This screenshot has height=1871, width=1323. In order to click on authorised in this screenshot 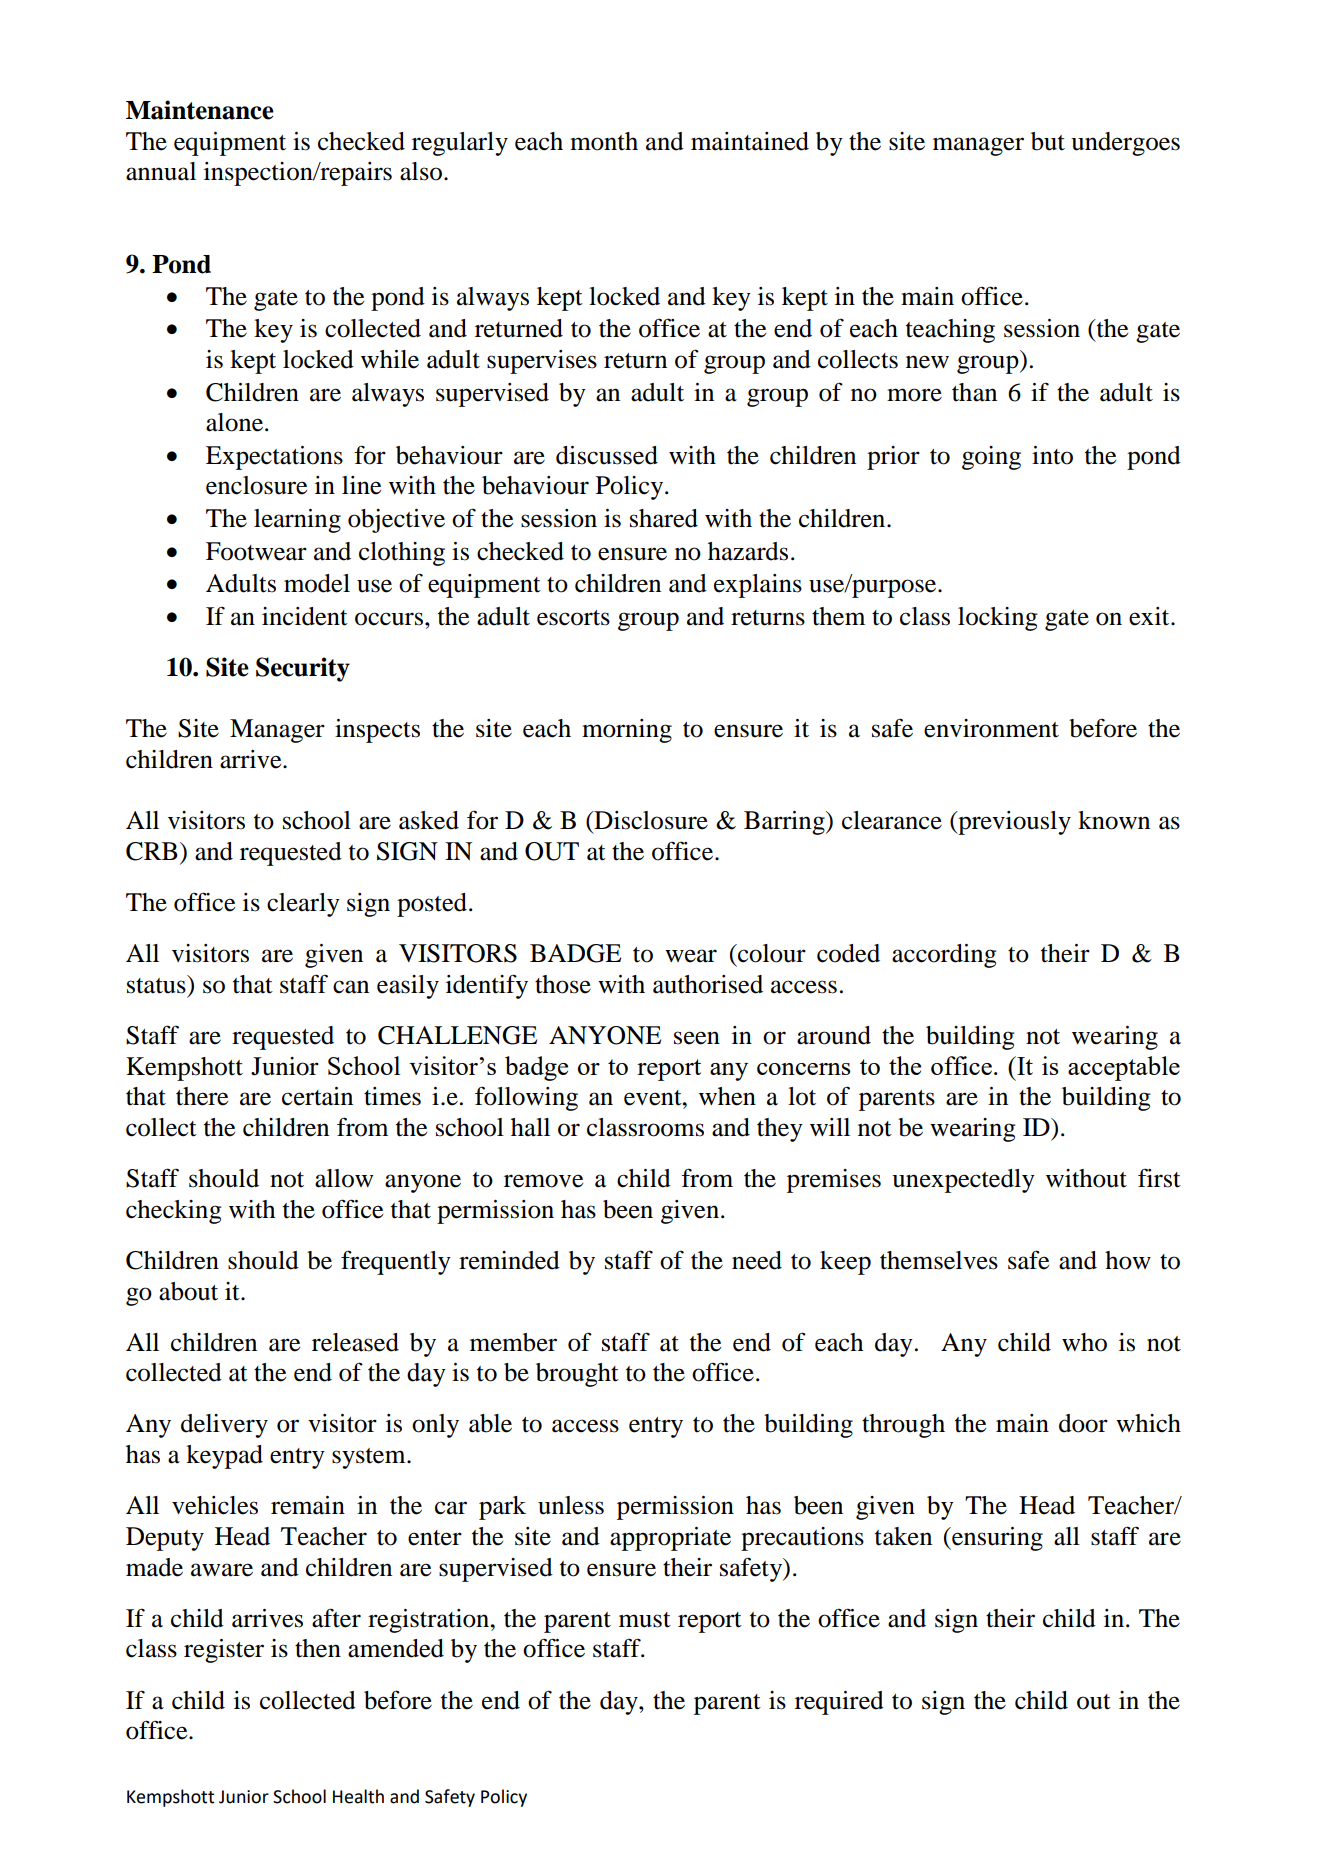, I will do `click(708, 984)`.
